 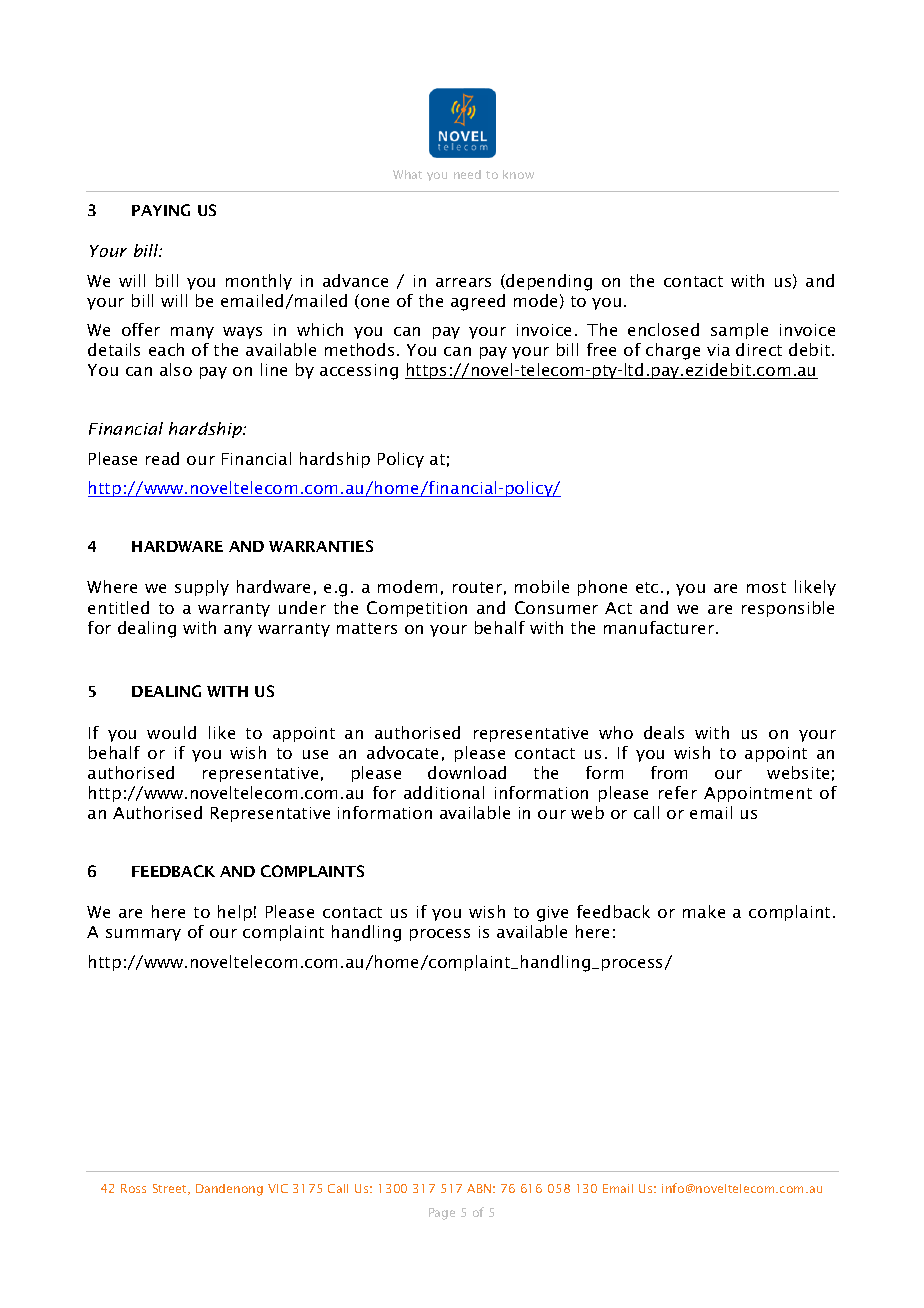 I want to click on PAYING, so click(x=161, y=210).
